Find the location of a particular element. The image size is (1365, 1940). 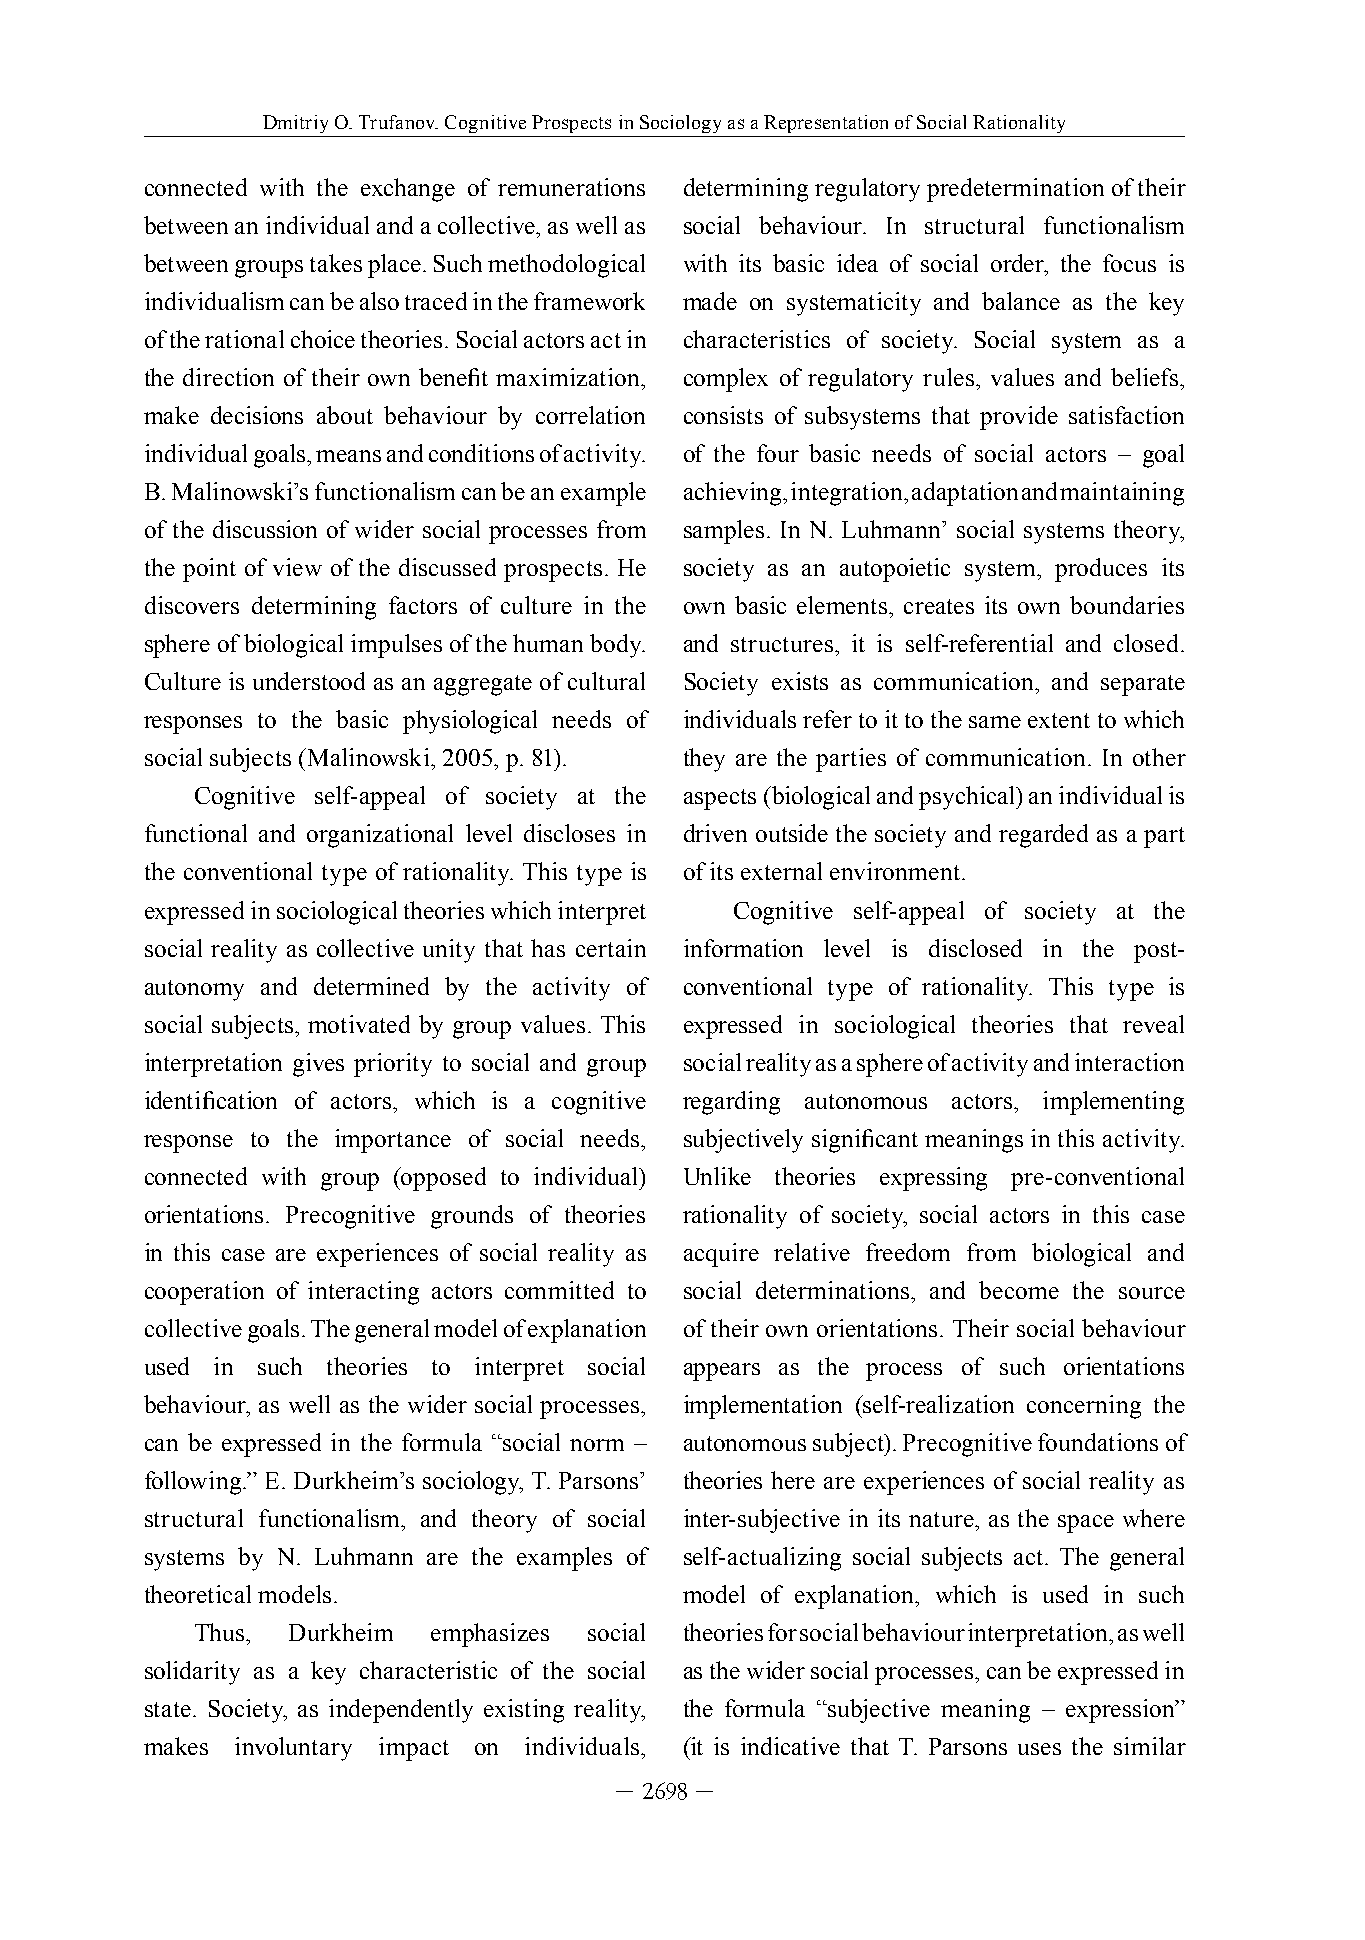

indicative is located at coordinates (790, 1746).
